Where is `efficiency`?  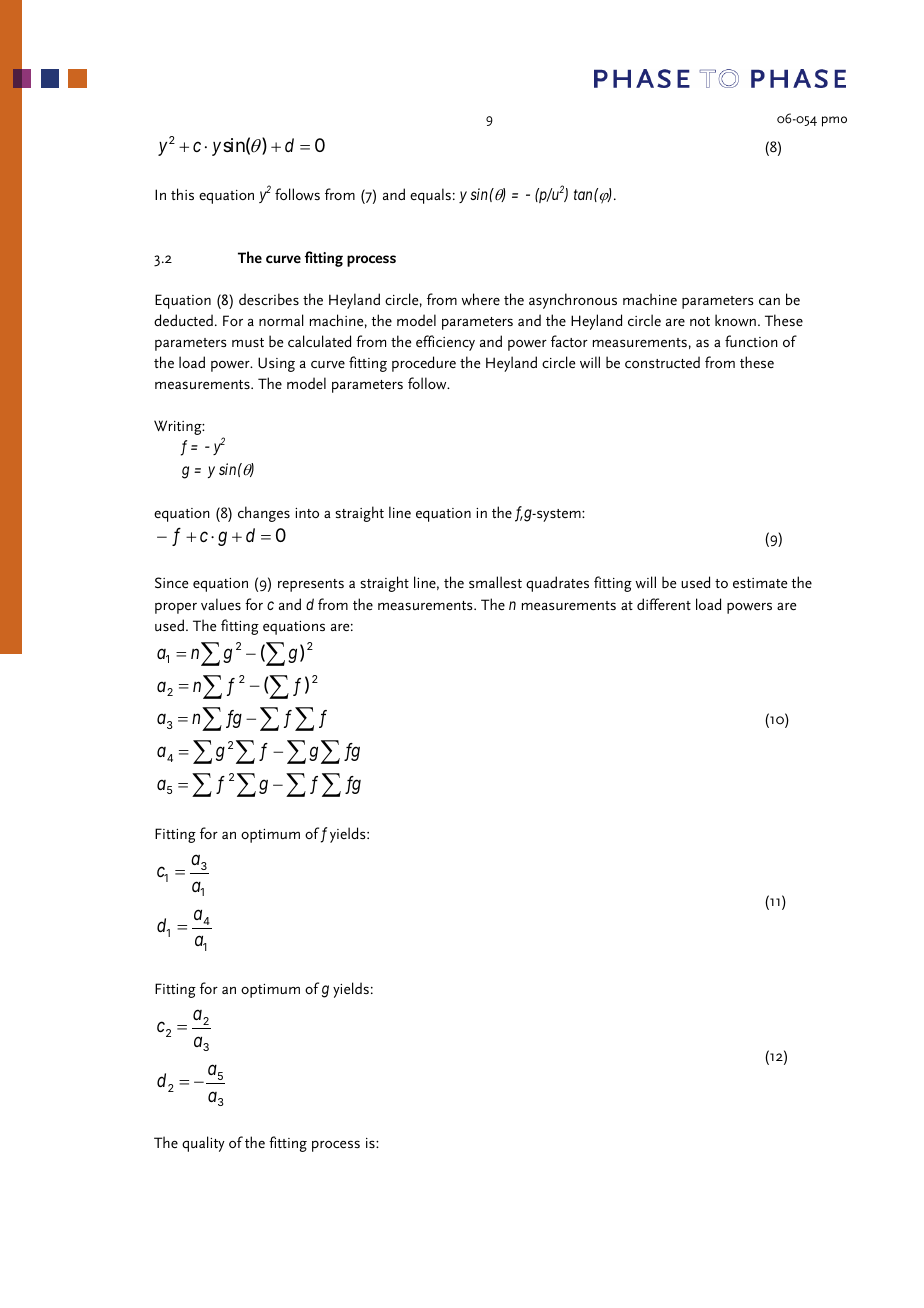 efficiency is located at coordinates (445, 343).
